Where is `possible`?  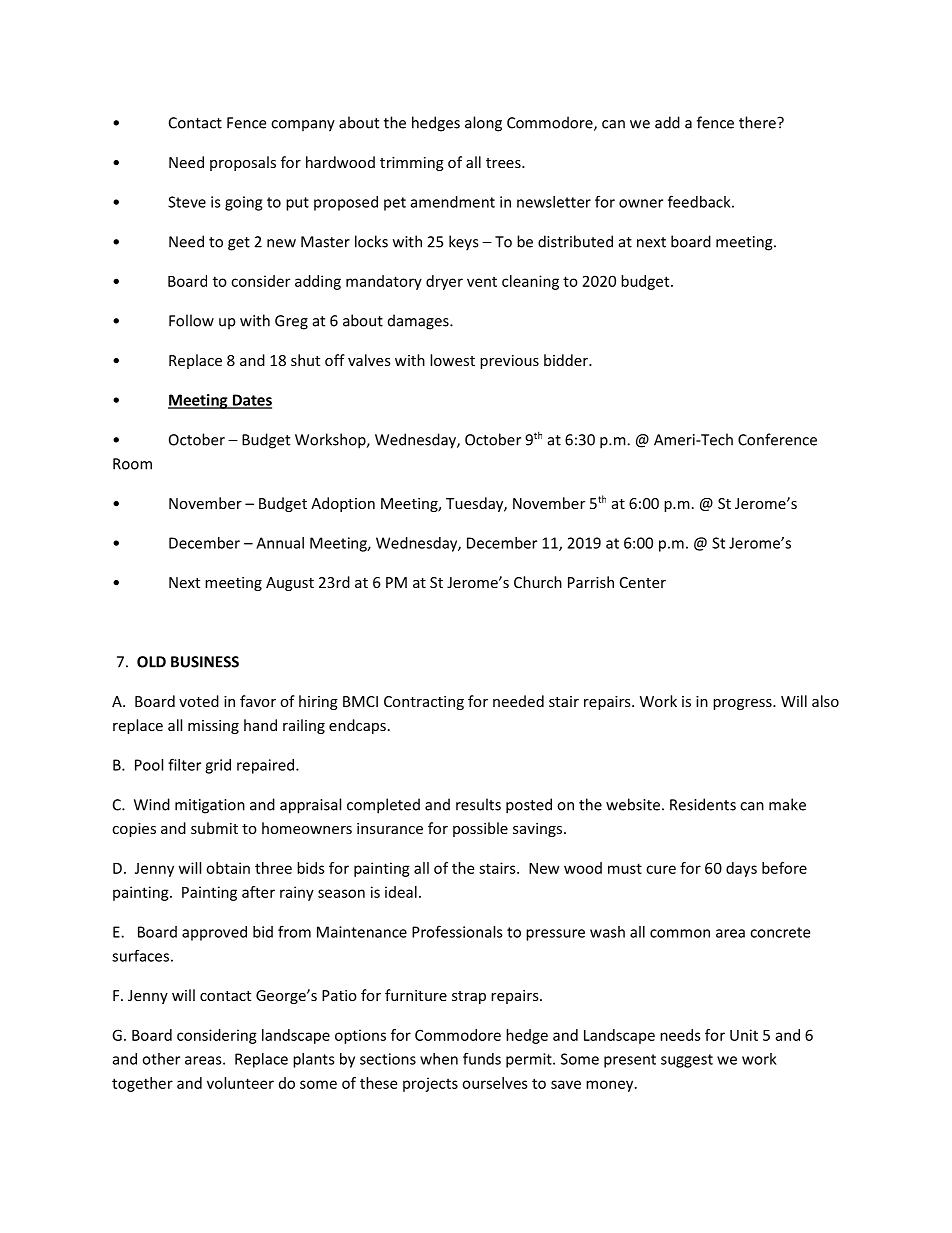 possible is located at coordinates (480, 829).
